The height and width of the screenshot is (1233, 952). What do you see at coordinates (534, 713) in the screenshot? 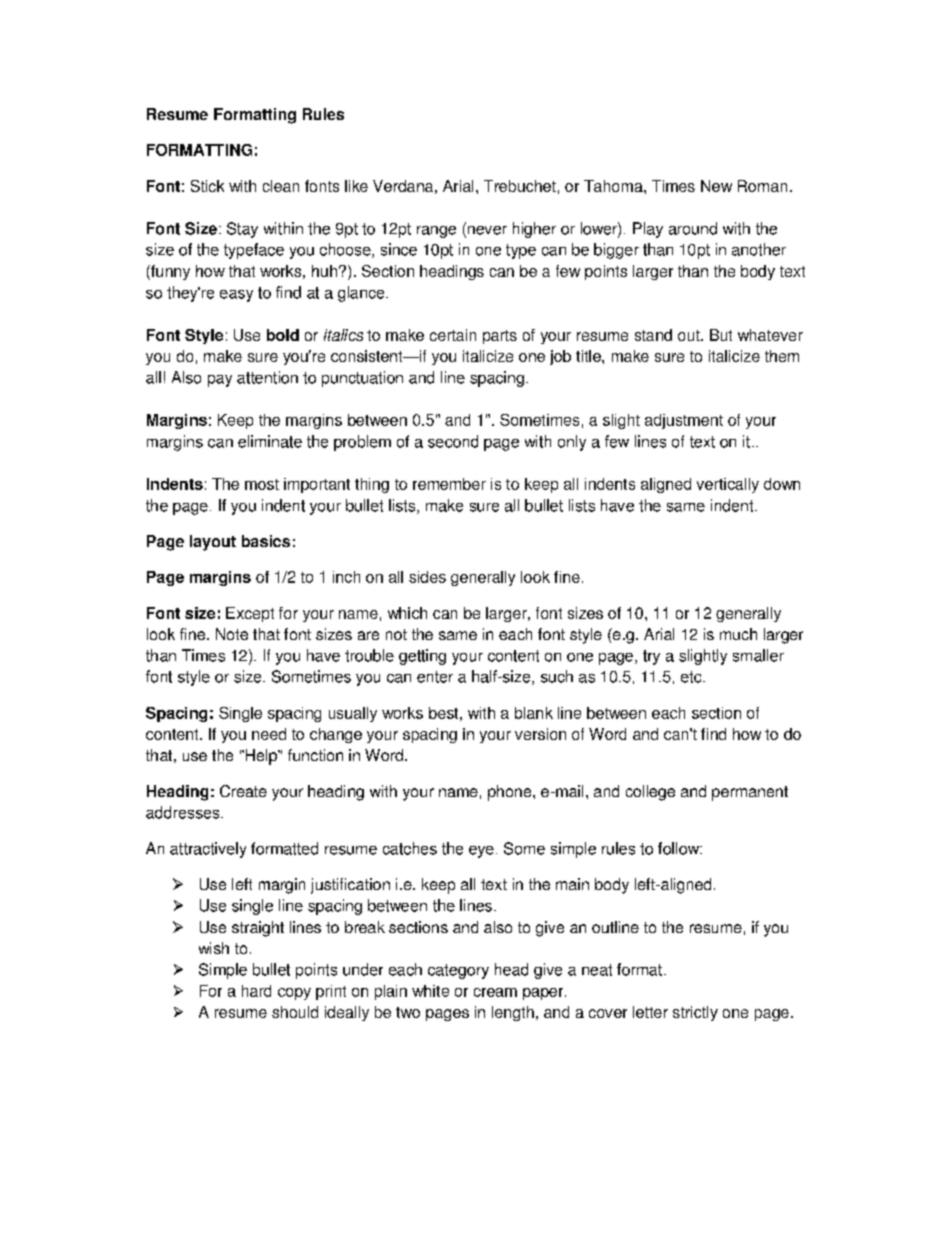
I see `blank` at bounding box center [534, 713].
